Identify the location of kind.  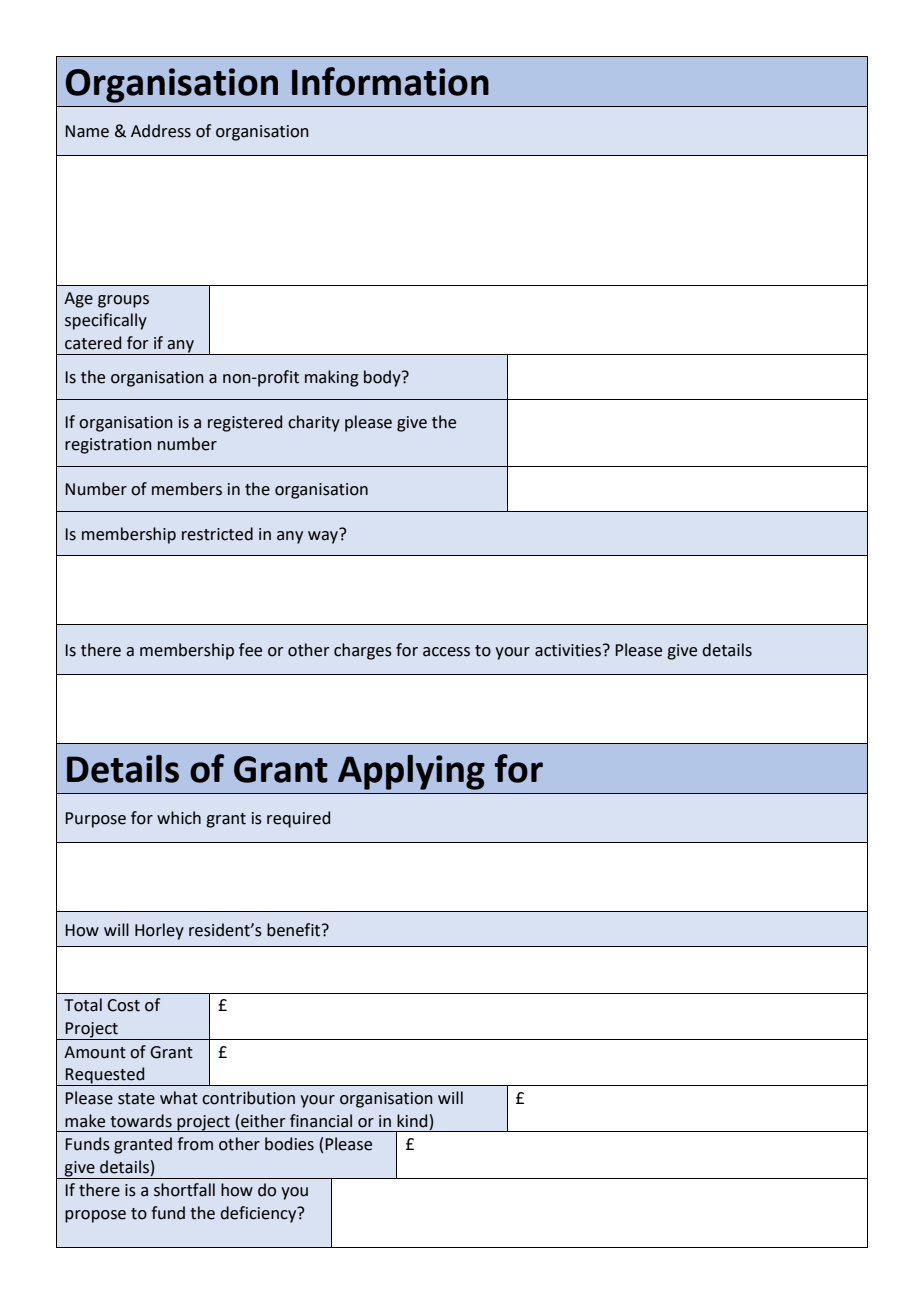
(412, 1121).
